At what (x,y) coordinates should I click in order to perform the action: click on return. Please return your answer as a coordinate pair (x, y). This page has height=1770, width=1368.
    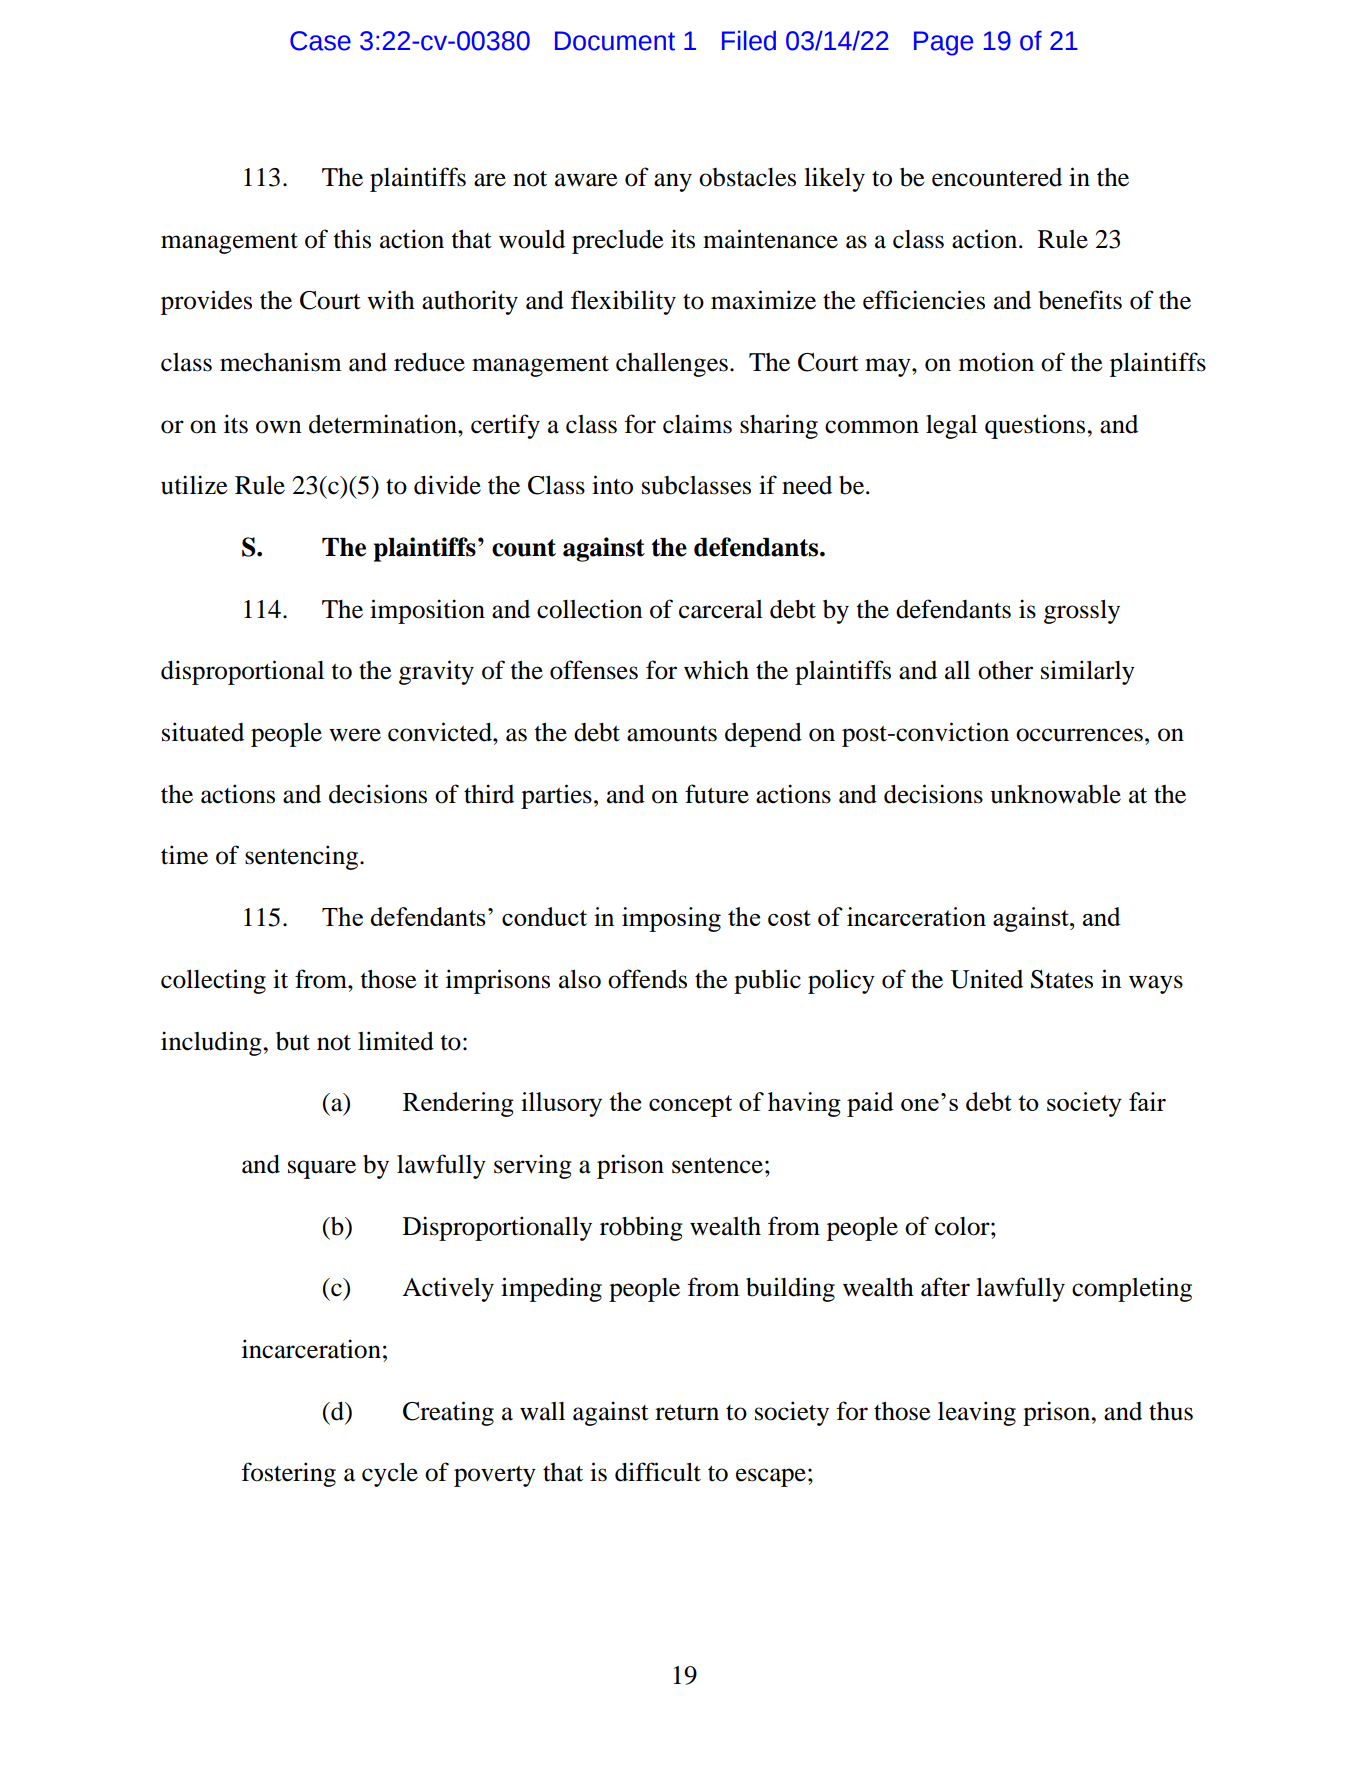
    Looking at the image, I should click on (687, 1413).
